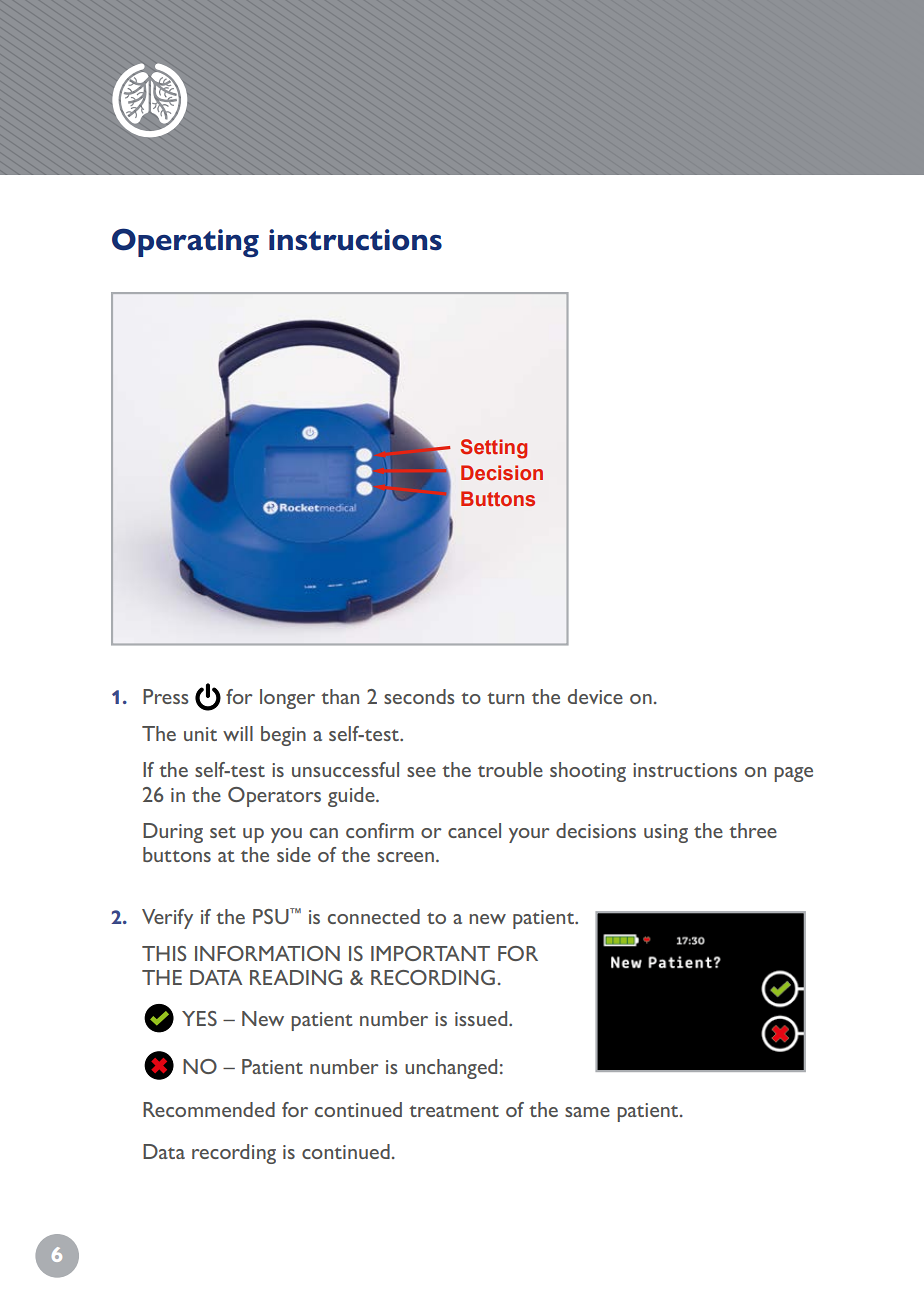 This screenshot has width=924, height=1311. Describe the element at coordinates (494, 449) in the screenshot. I see `Setting` at that location.
